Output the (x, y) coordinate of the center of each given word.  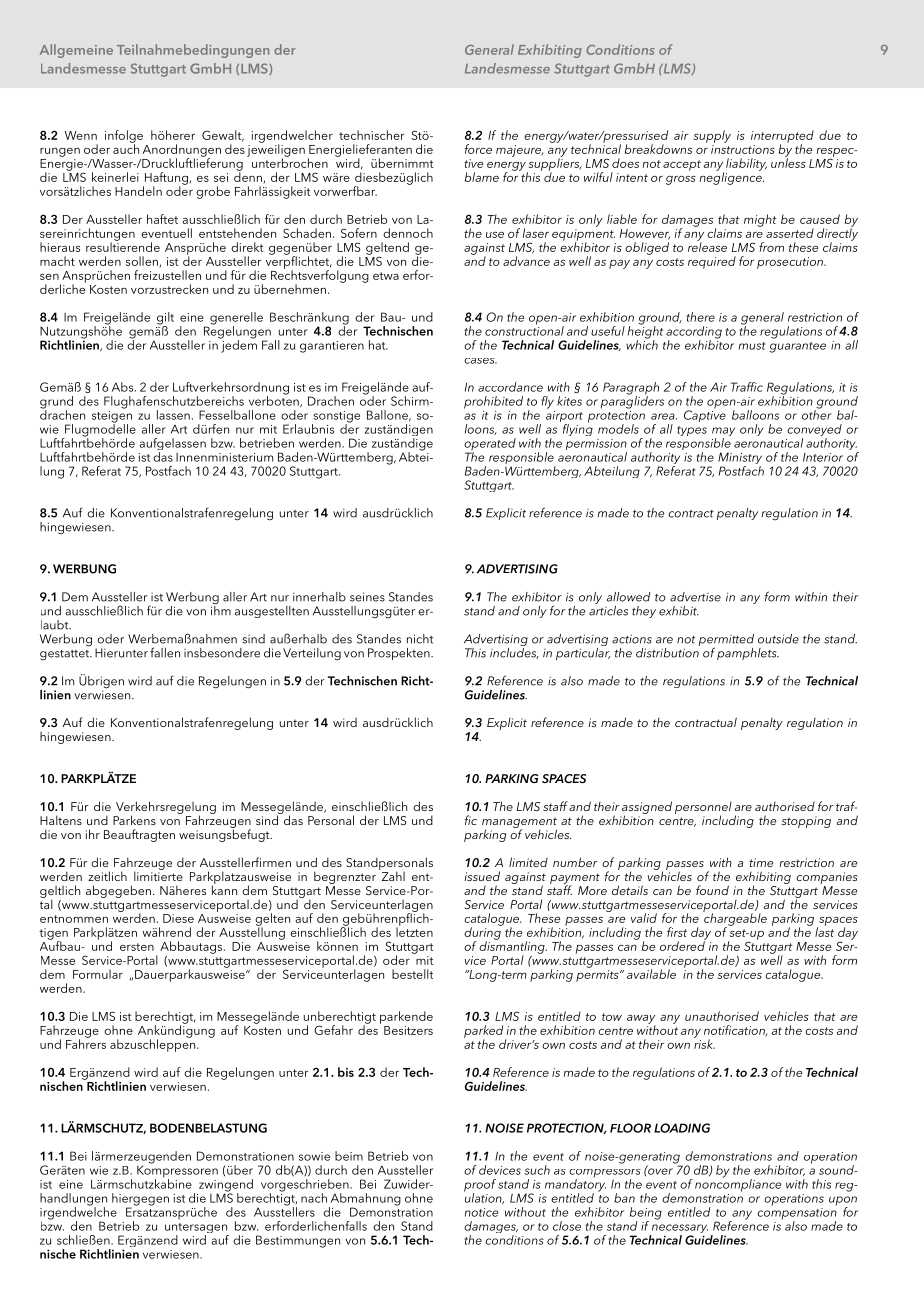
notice (481, 1212)
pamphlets (748, 654)
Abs (124, 387)
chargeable (735, 919)
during (483, 933)
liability (746, 164)
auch (126, 148)
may (723, 433)
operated (490, 445)
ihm (221, 609)
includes (514, 652)
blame (482, 177)
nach (314, 1198)
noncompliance (738, 1184)
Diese (178, 918)
